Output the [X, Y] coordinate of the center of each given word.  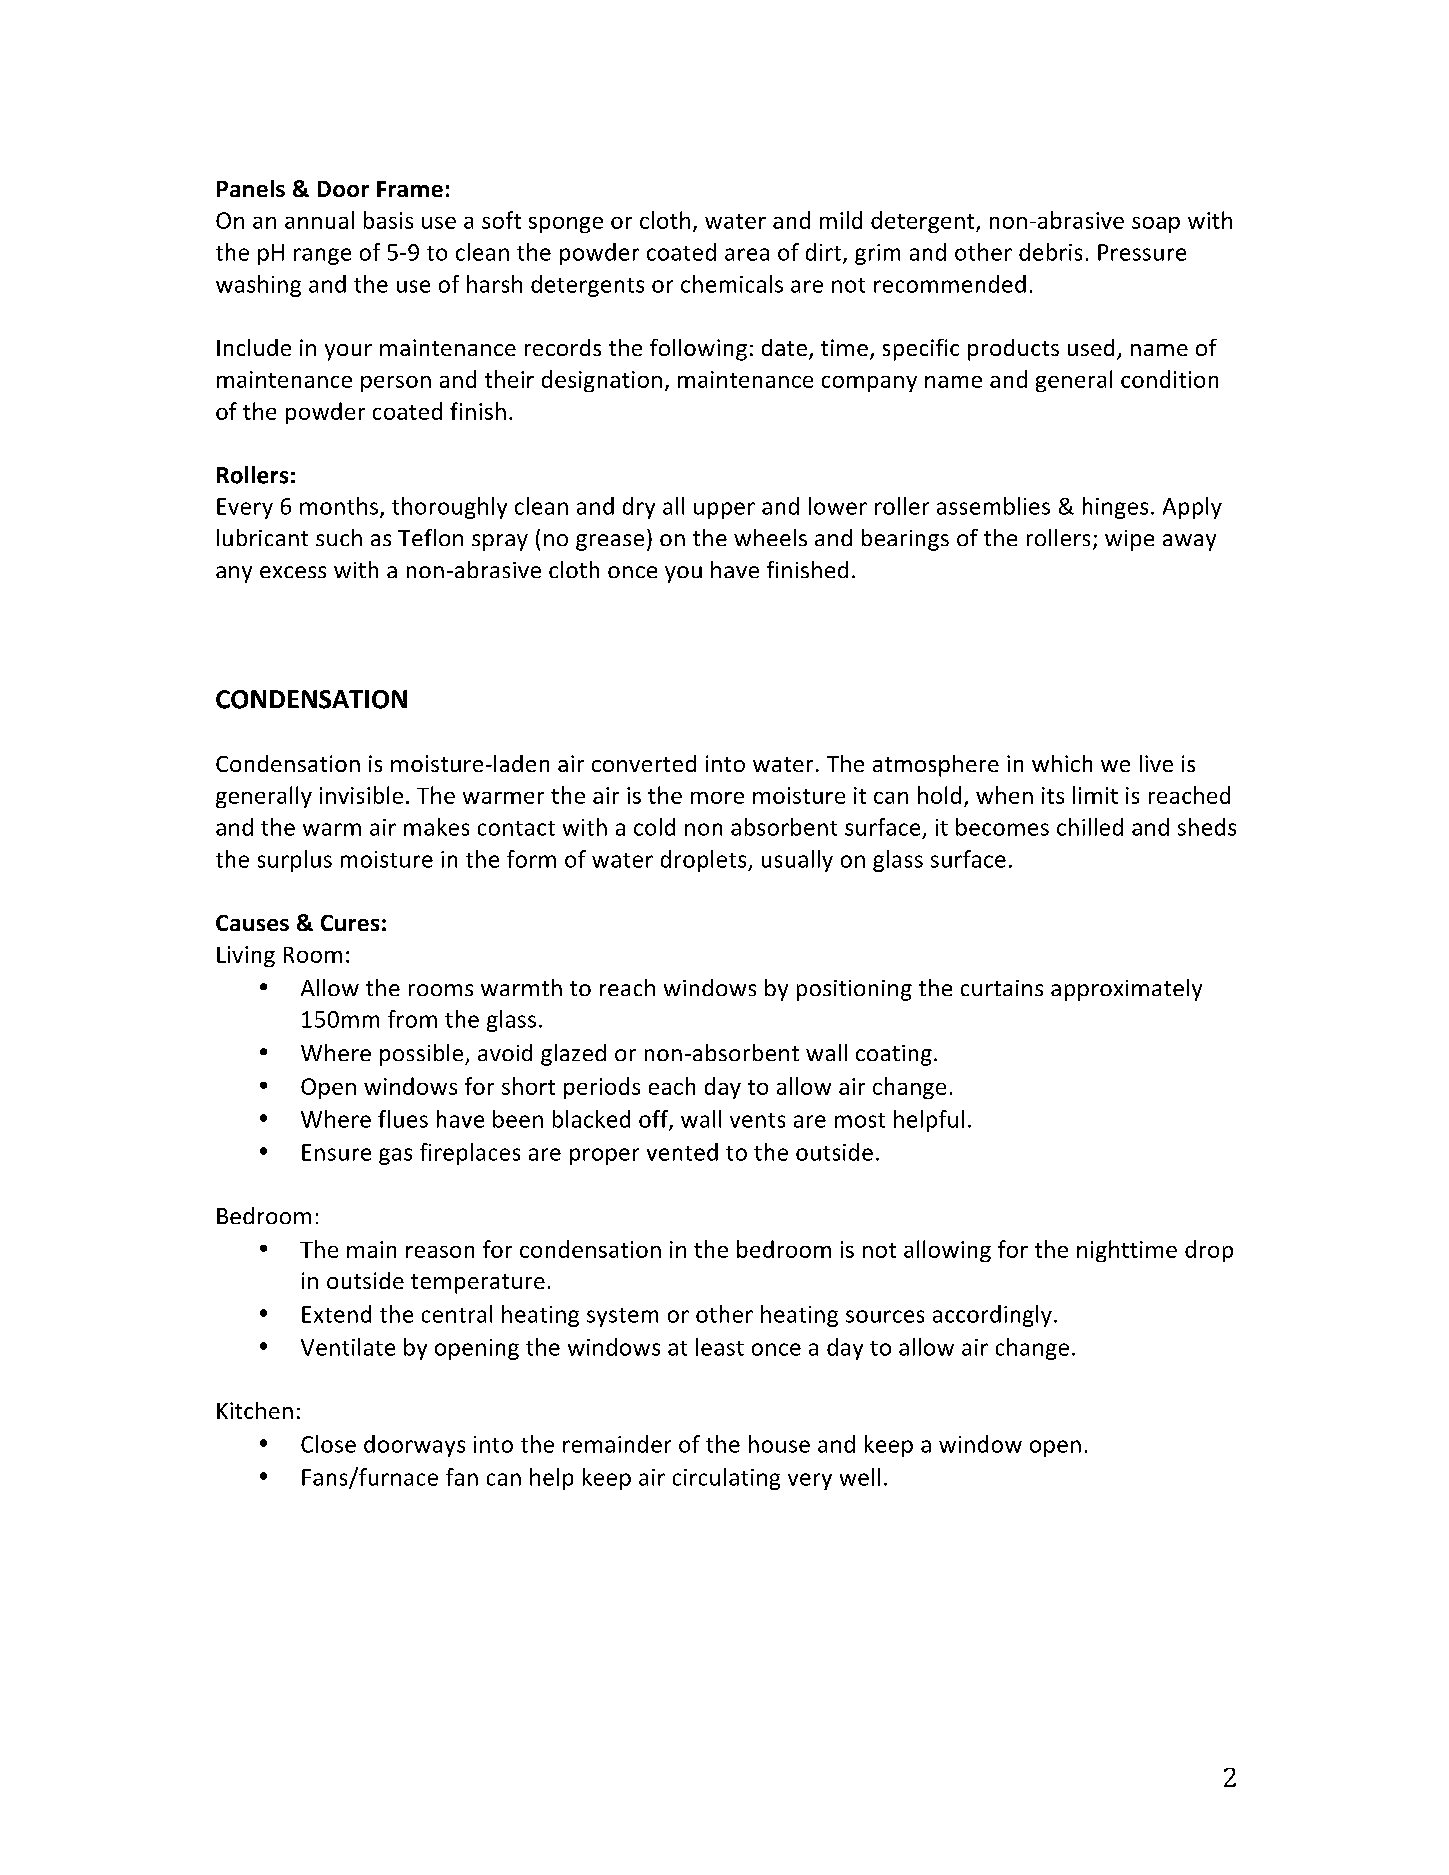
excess [293, 572]
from [412, 1019]
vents [757, 1120]
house [779, 1444]
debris [1050, 252]
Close [328, 1444]
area [747, 254]
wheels [770, 537]
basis [388, 220]
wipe [1129, 540]
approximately [1126, 990]
